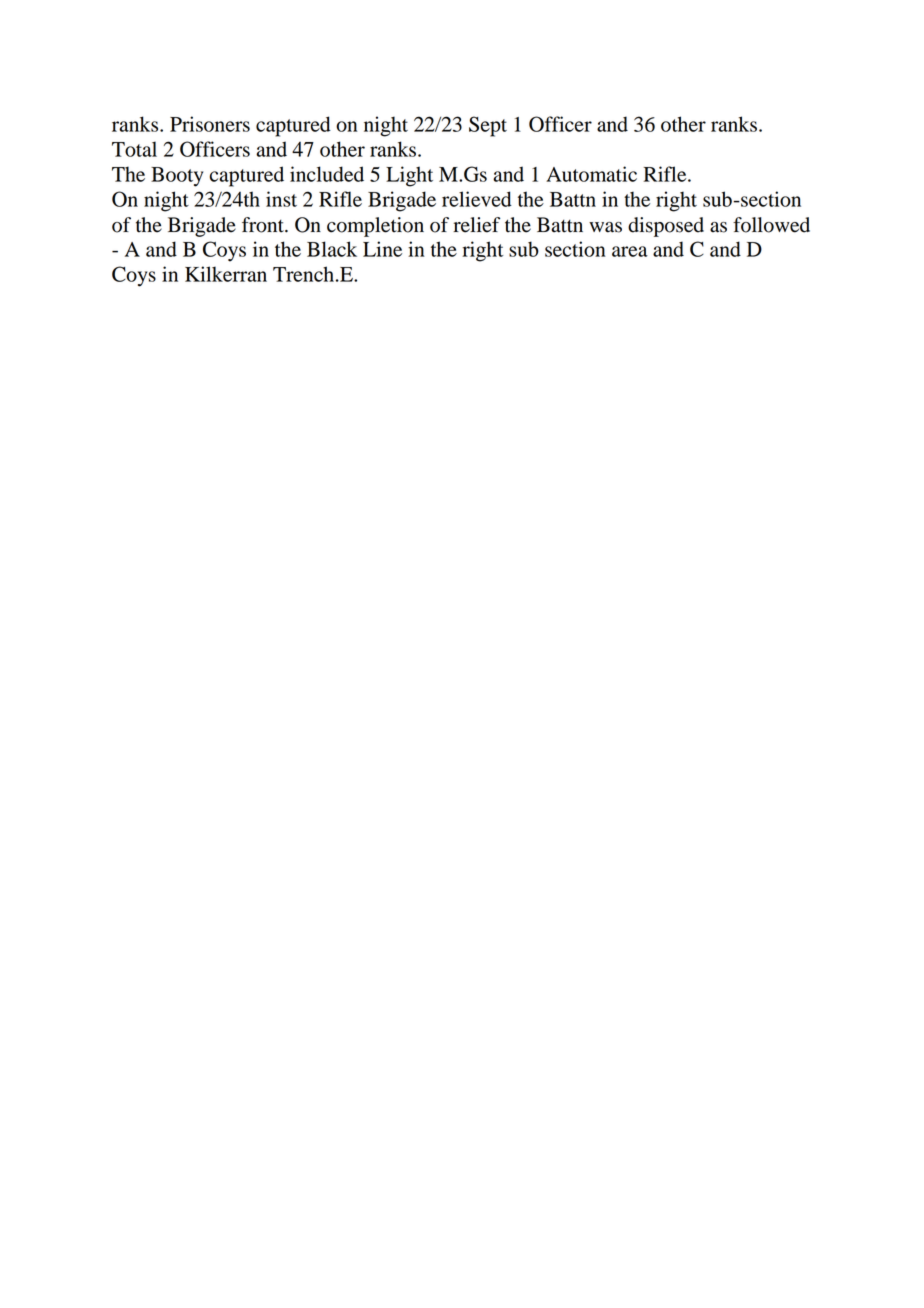 This image has height=1308, width=924. What do you see at coordinates (488, 126) in the image?
I see `Sept` at bounding box center [488, 126].
